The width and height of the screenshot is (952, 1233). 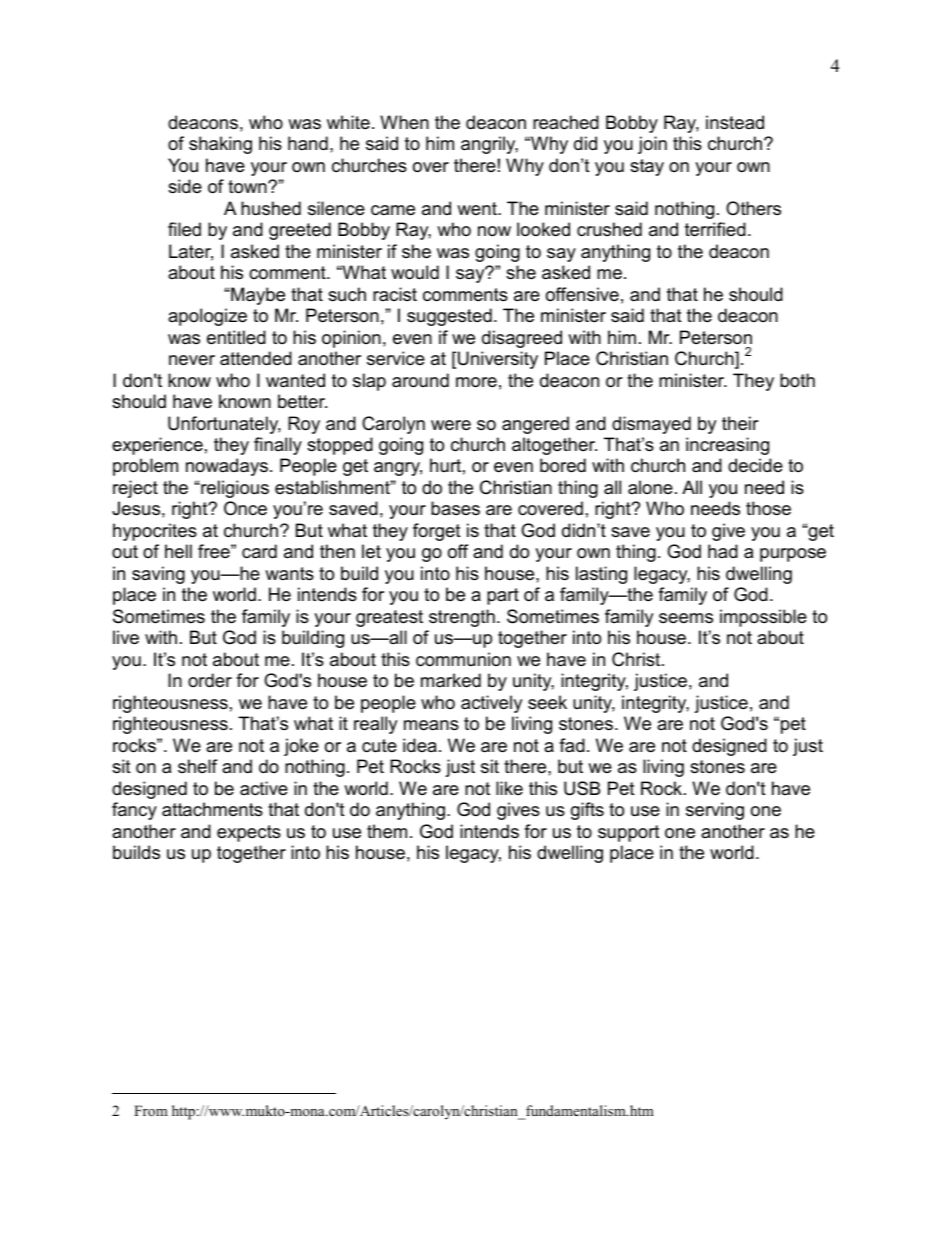 I want to click on shaking, so click(x=220, y=145).
